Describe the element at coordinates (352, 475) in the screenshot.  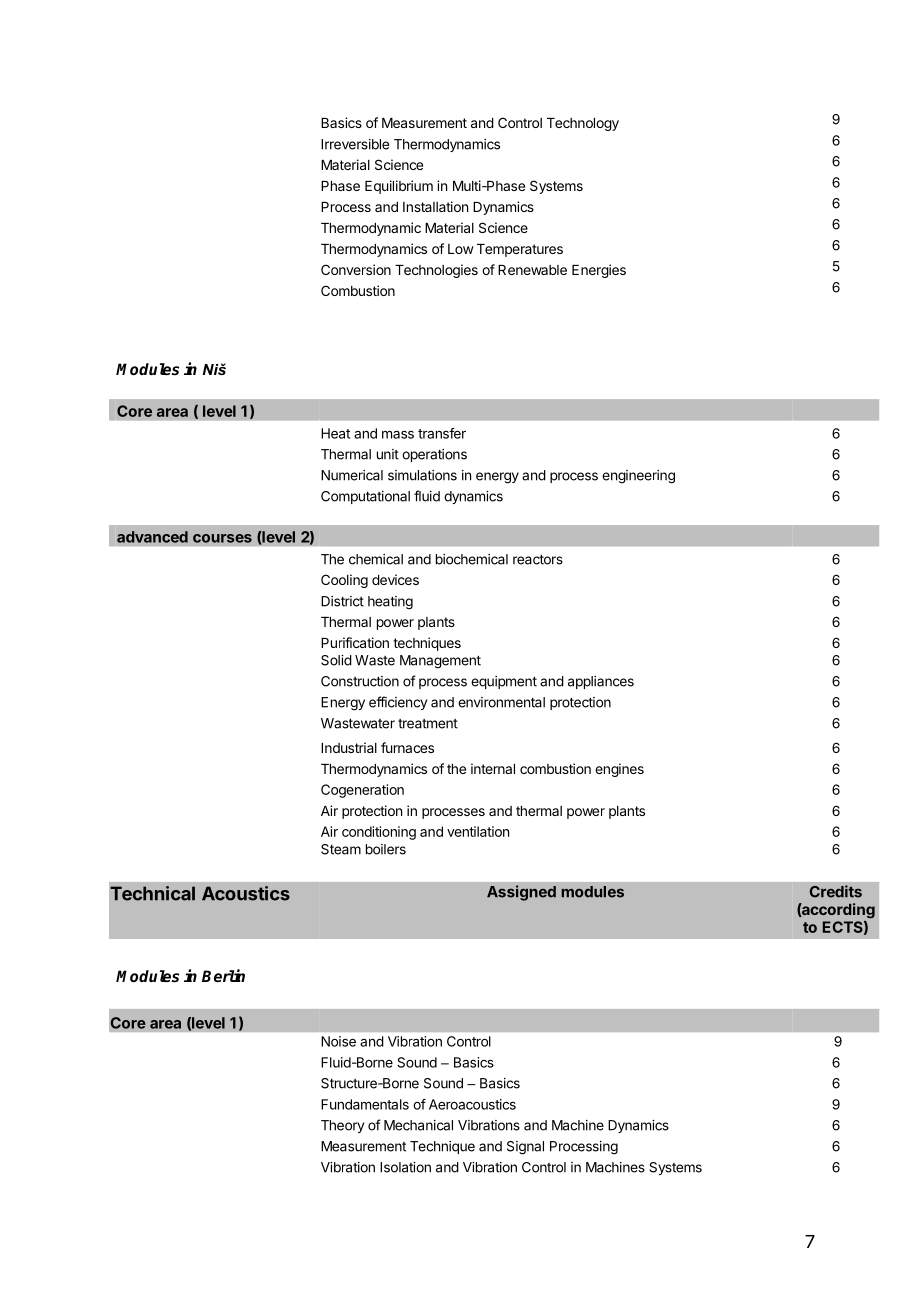
I see `Numerical` at that location.
